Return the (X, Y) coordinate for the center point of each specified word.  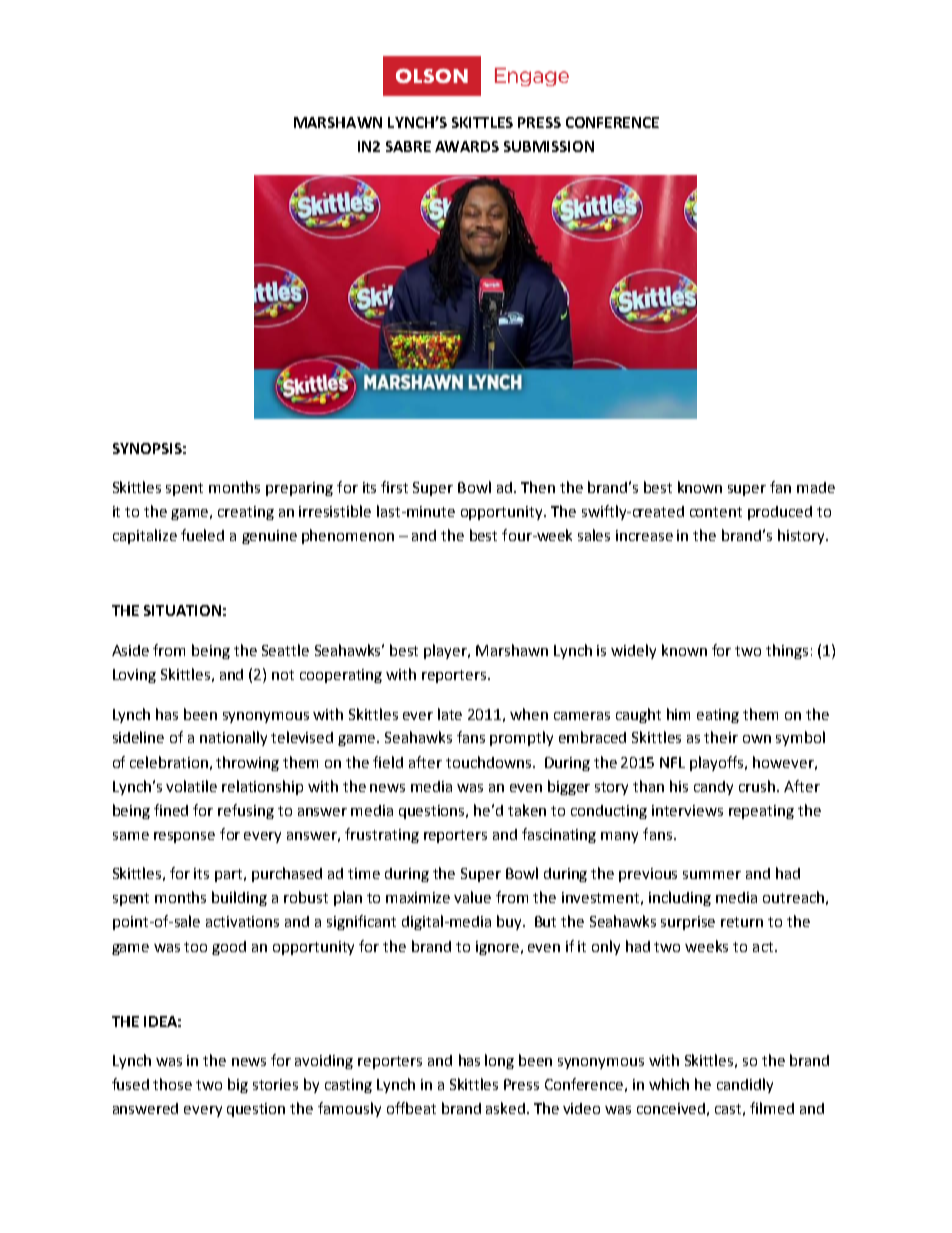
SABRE (408, 146)
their (721, 737)
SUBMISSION (549, 146)
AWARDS (467, 146)
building (239, 898)
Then (538, 487)
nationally (233, 738)
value (472, 897)
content (716, 512)
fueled (202, 535)
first (394, 487)
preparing (299, 489)
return (742, 922)
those (172, 1084)
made (816, 487)
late (450, 714)
